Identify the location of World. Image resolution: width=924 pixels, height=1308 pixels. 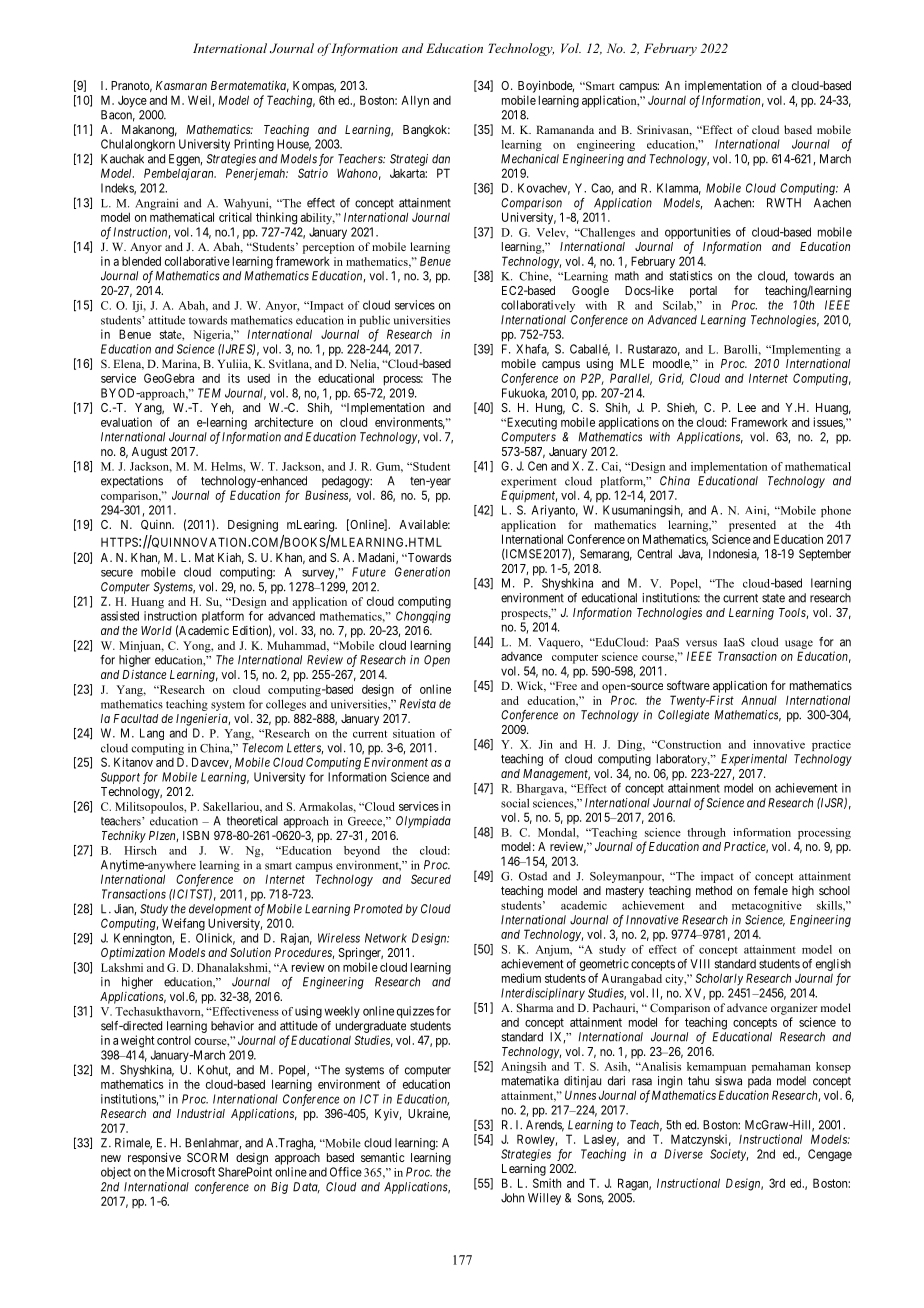
(156, 630).
